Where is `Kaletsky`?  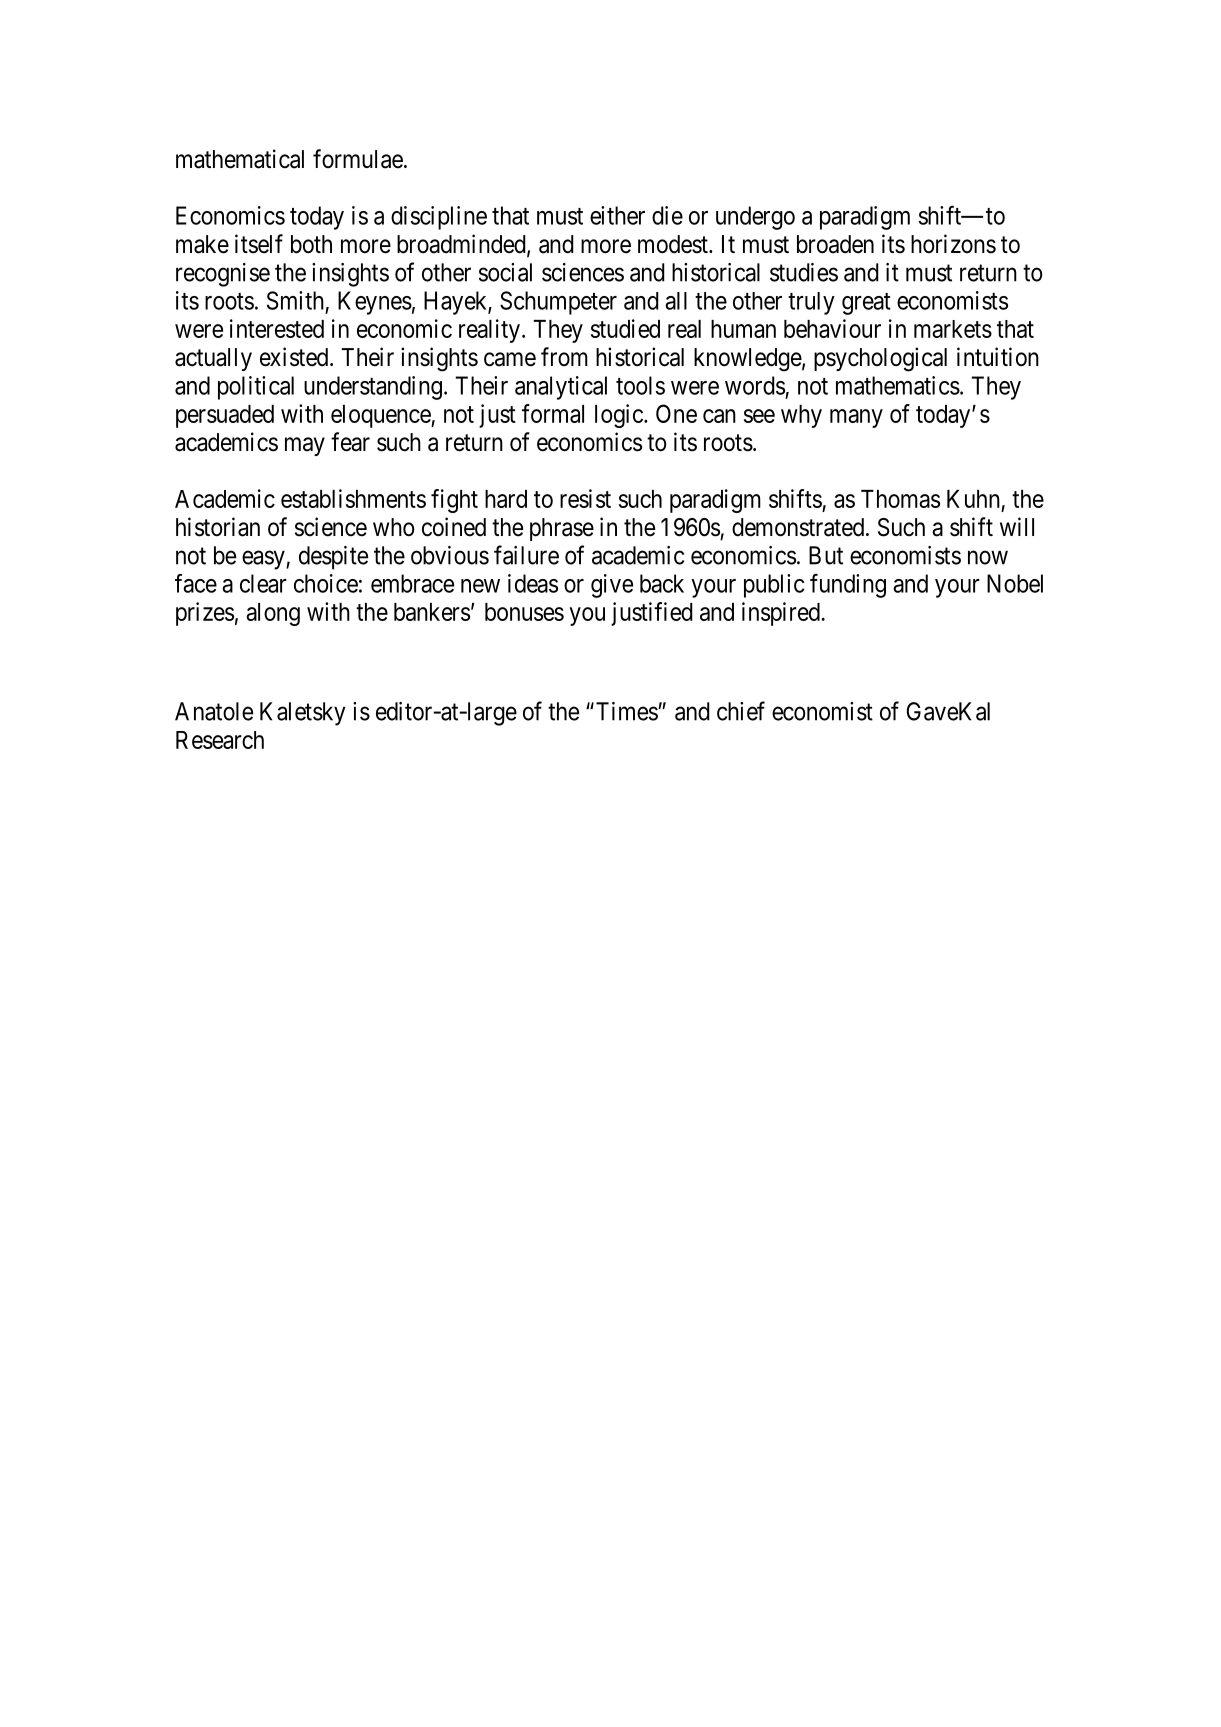
Kaletsky is located at coordinates (303, 714).
